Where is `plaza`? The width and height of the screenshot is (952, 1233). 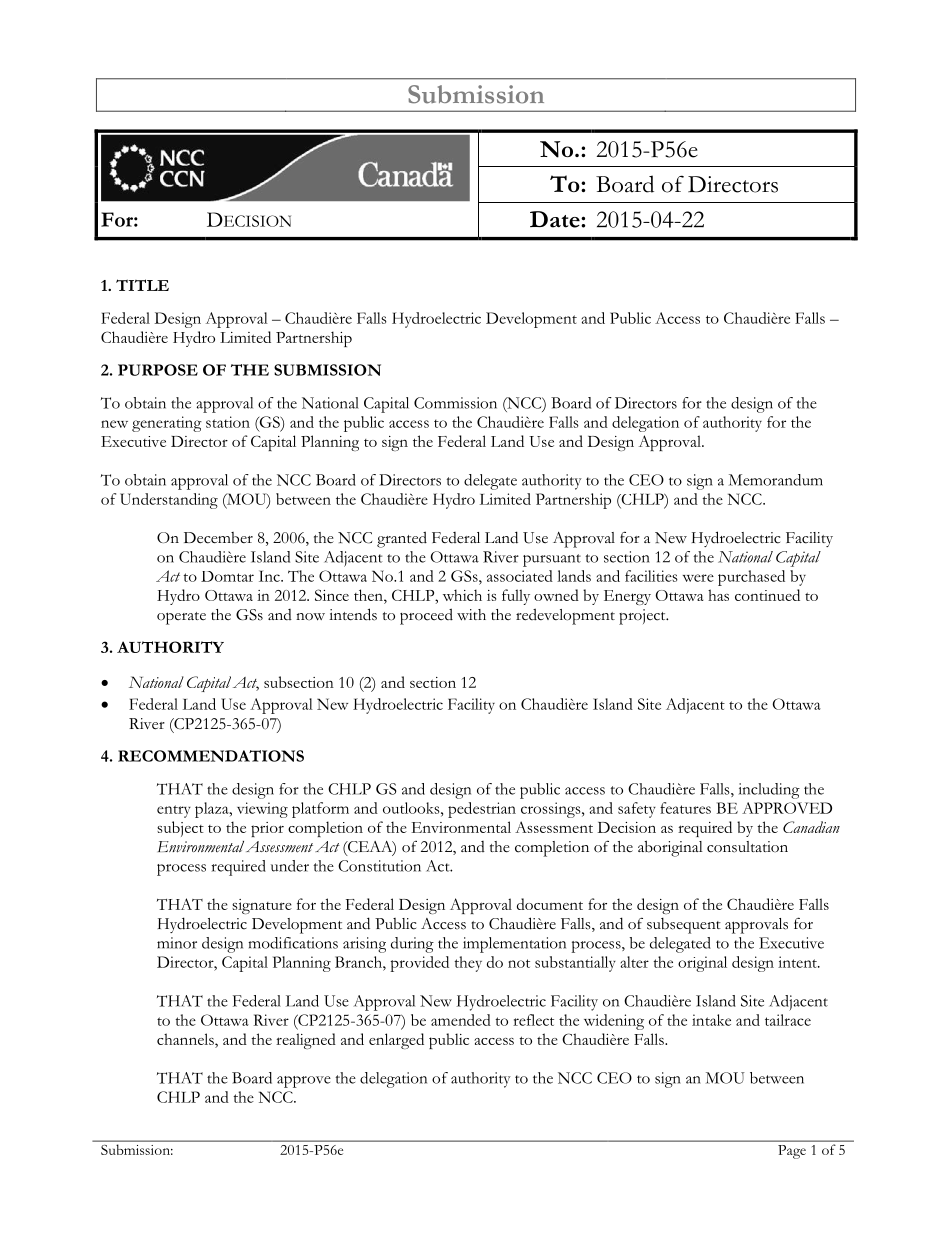
plaza is located at coordinates (213, 810).
